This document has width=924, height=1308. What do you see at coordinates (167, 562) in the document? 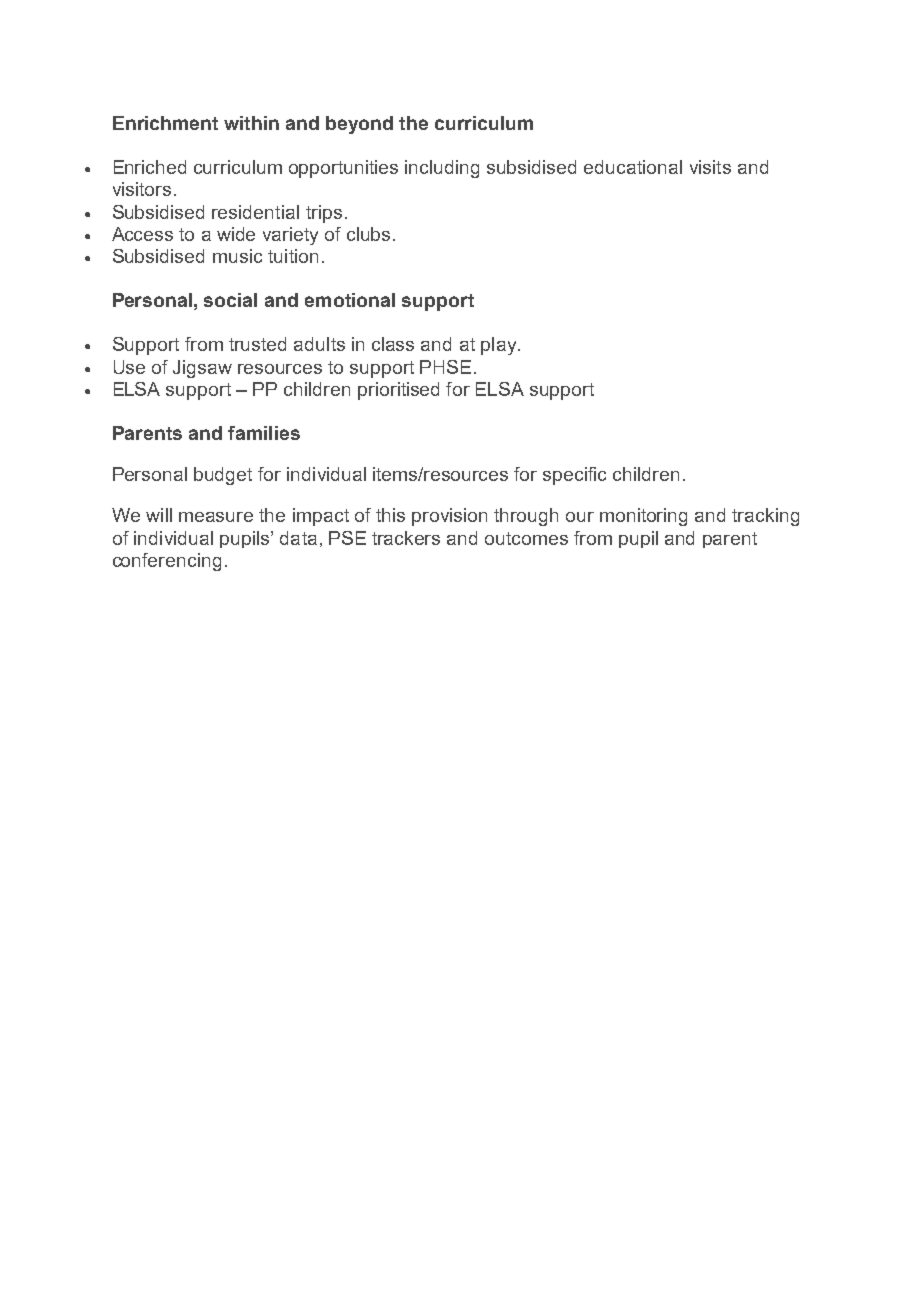
I see `conferencing` at bounding box center [167, 562].
